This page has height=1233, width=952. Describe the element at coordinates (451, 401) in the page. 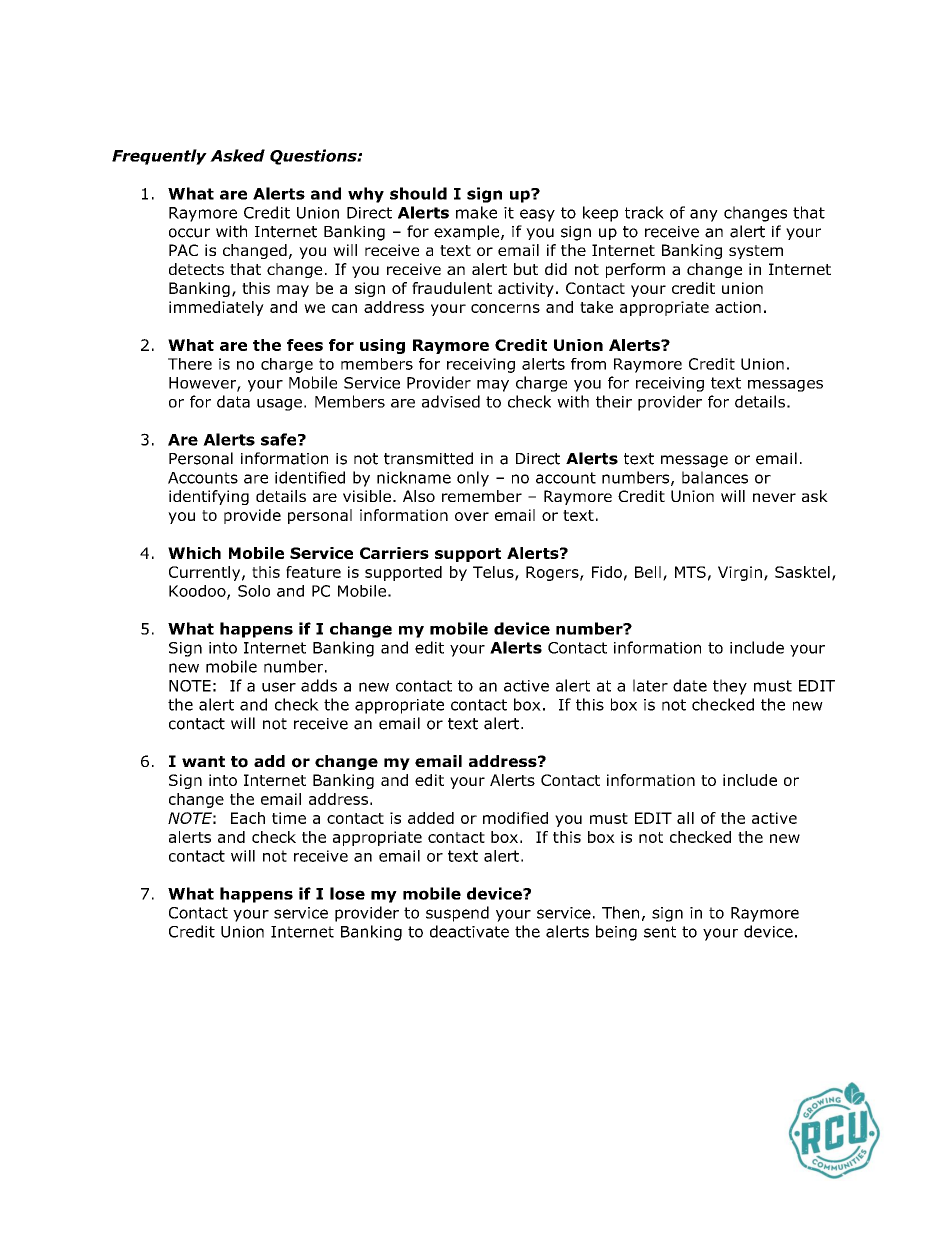

I see `advised` at that location.
